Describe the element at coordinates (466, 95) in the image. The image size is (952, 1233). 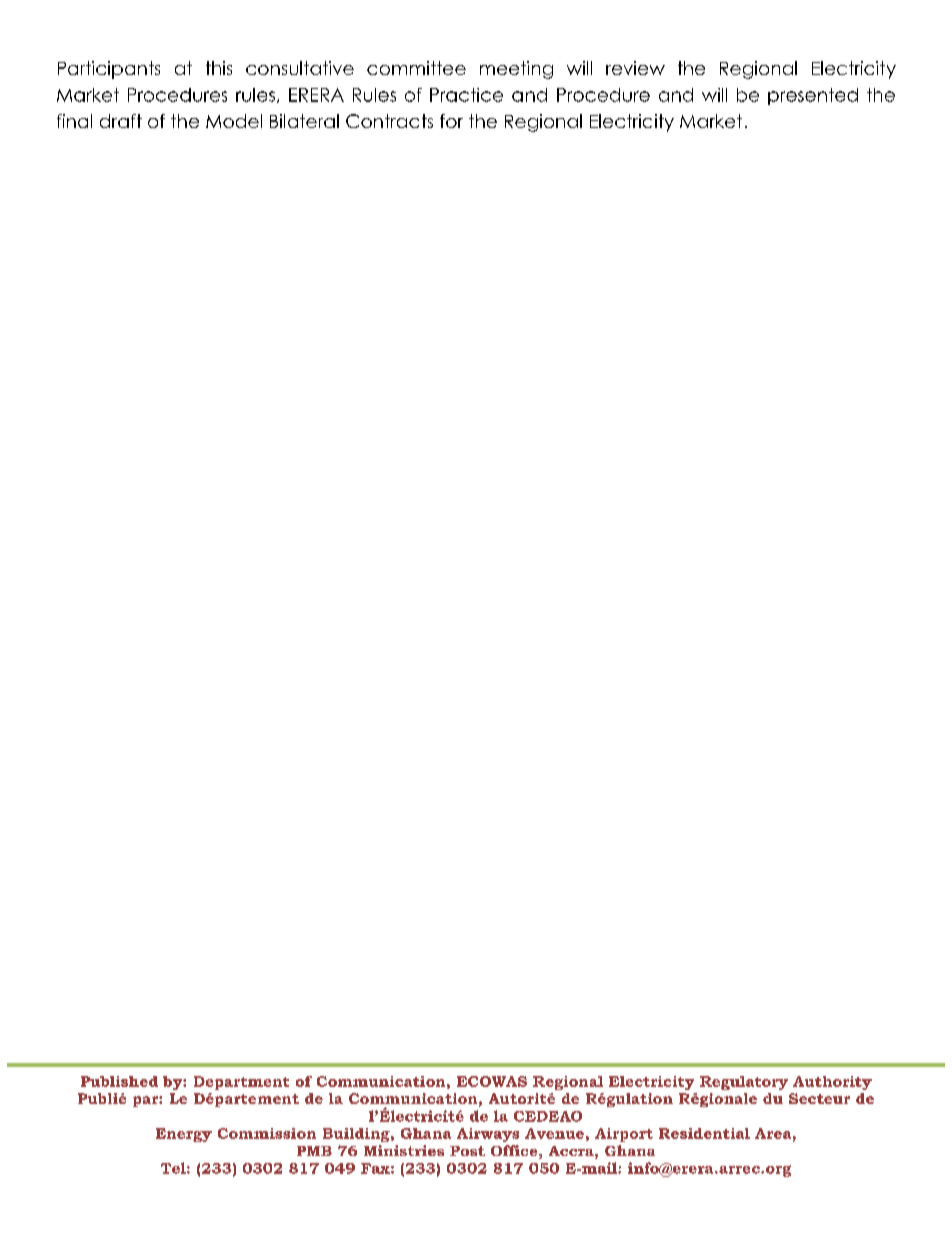
I see `Practice` at that location.
